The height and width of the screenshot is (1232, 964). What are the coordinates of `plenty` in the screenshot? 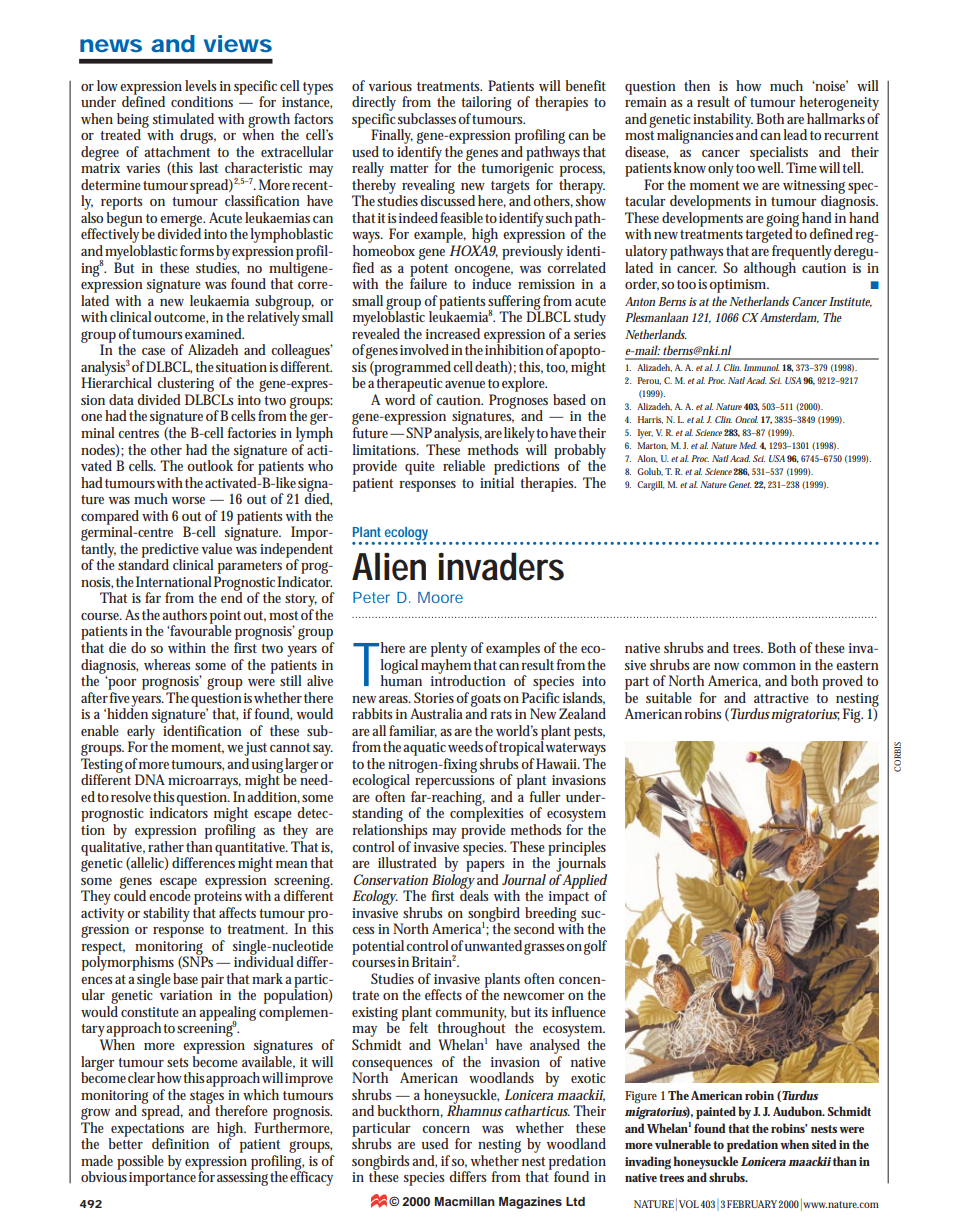 It's located at (449, 649).
